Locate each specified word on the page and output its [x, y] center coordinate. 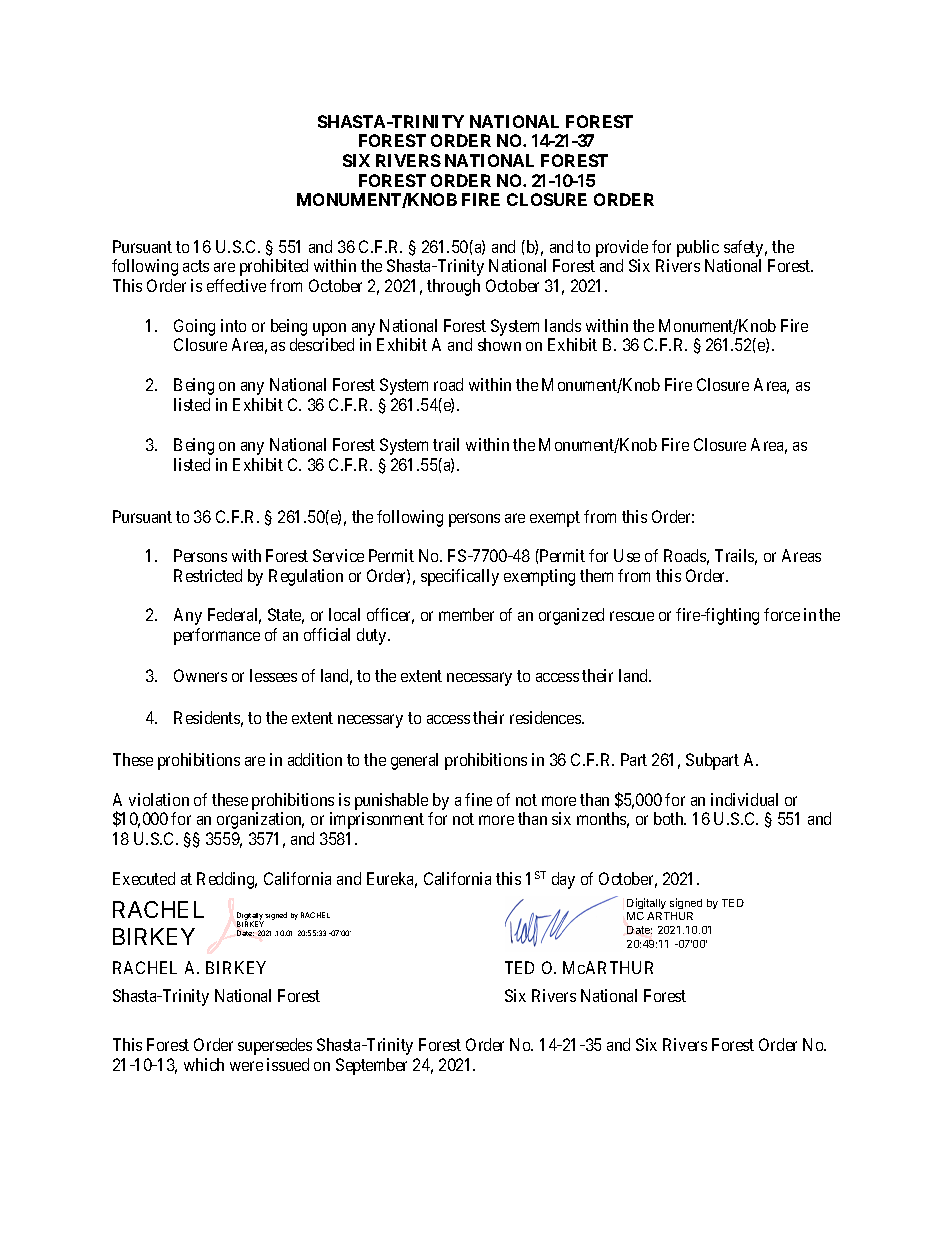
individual [744, 799]
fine [478, 799]
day [563, 880]
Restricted [208, 575]
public [698, 250]
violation [159, 799]
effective [236, 285]
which [204, 1064]
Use [627, 555]
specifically [460, 577]
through [453, 287]
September [371, 1066]
